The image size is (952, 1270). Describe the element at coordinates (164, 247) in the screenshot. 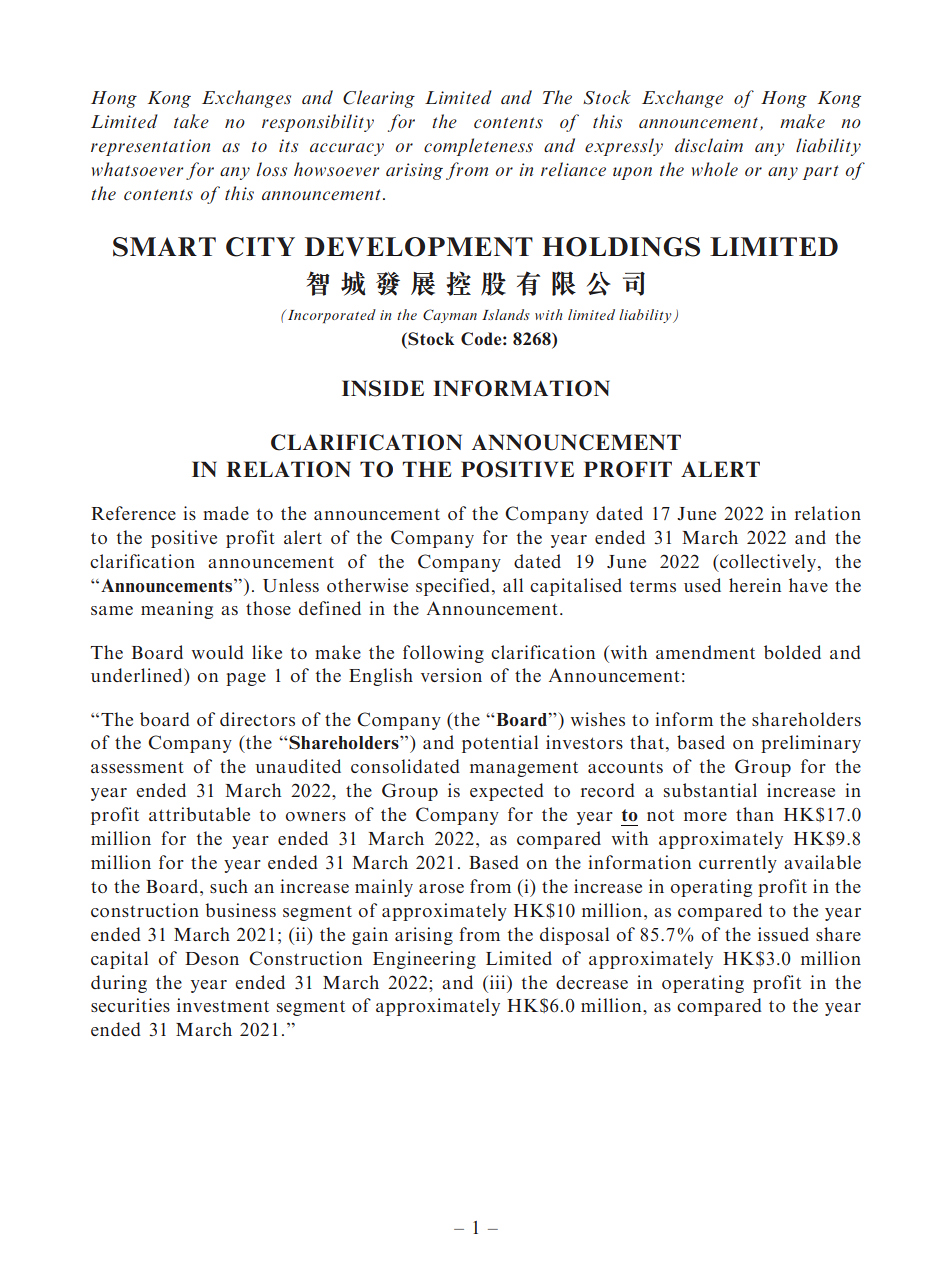

I see `SMART` at that location.
